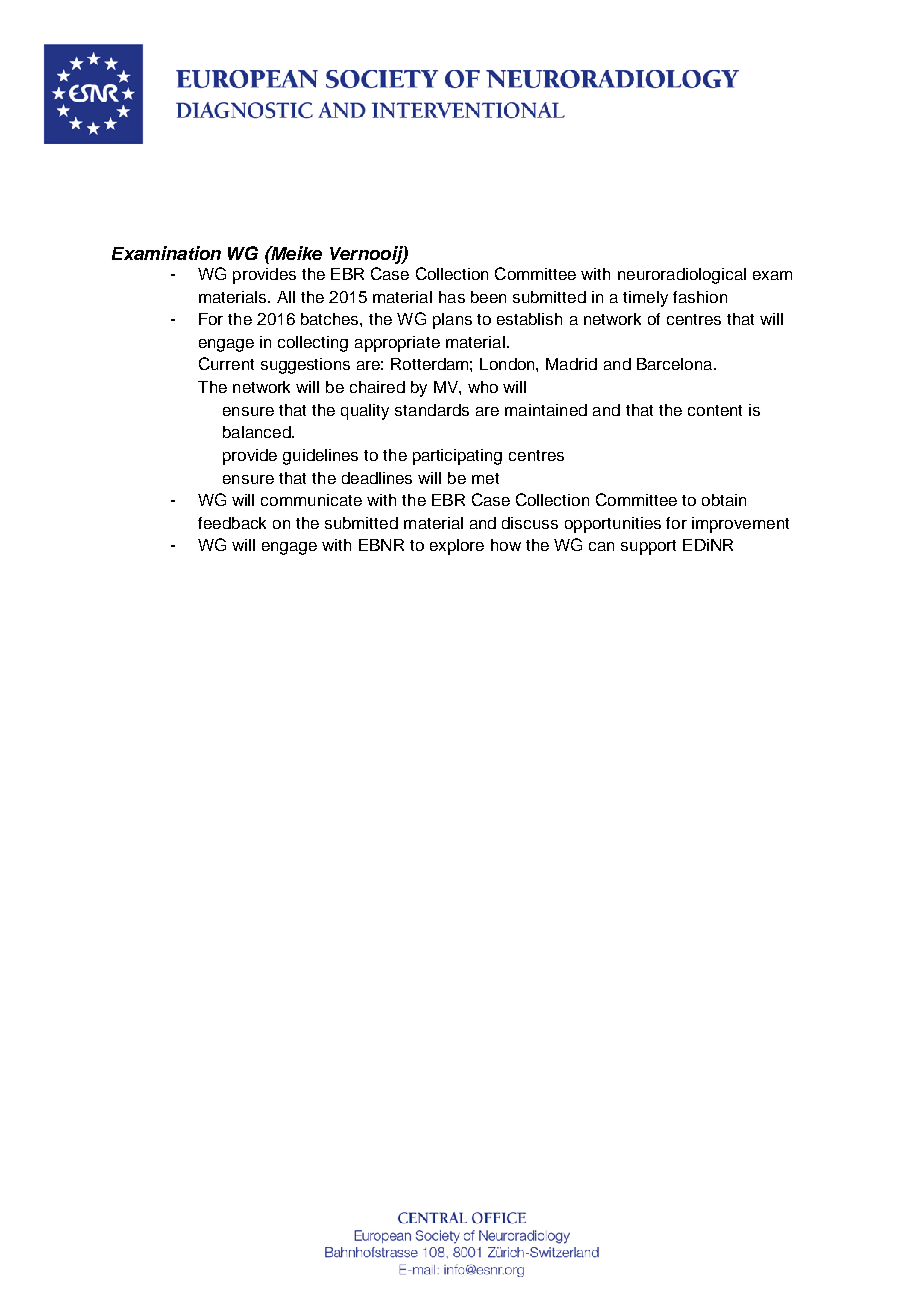 The width and height of the screenshot is (924, 1309). I want to click on fashion, so click(700, 297).
